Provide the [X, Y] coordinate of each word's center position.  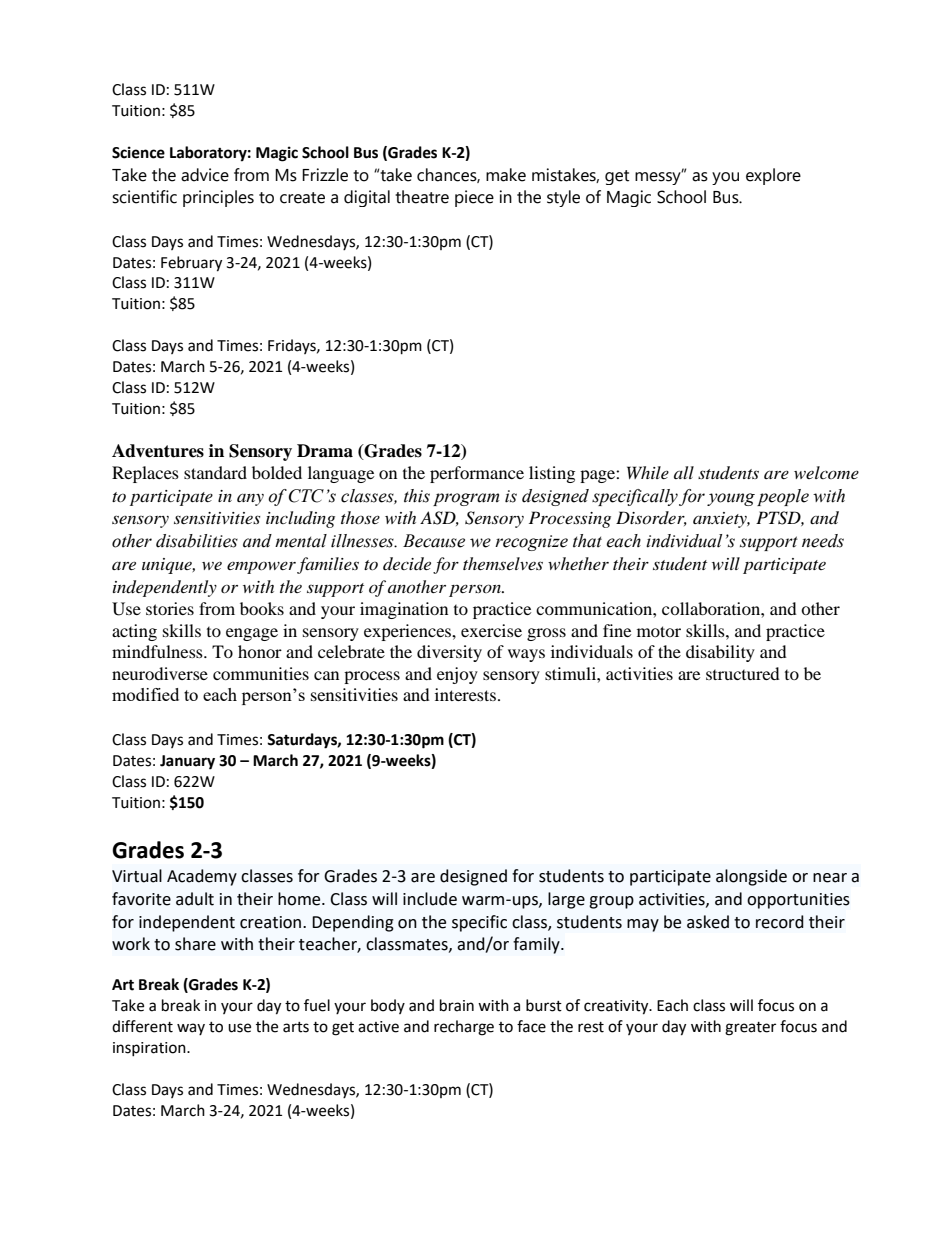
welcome [826, 472]
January [187, 762]
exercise [491, 630]
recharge [464, 1028]
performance [477, 474]
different [142, 1026]
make [506, 175]
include [430, 899]
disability [720, 653]
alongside [751, 877]
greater [750, 1029]
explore [773, 176]
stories [170, 608]
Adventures [158, 451]
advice [205, 175]
